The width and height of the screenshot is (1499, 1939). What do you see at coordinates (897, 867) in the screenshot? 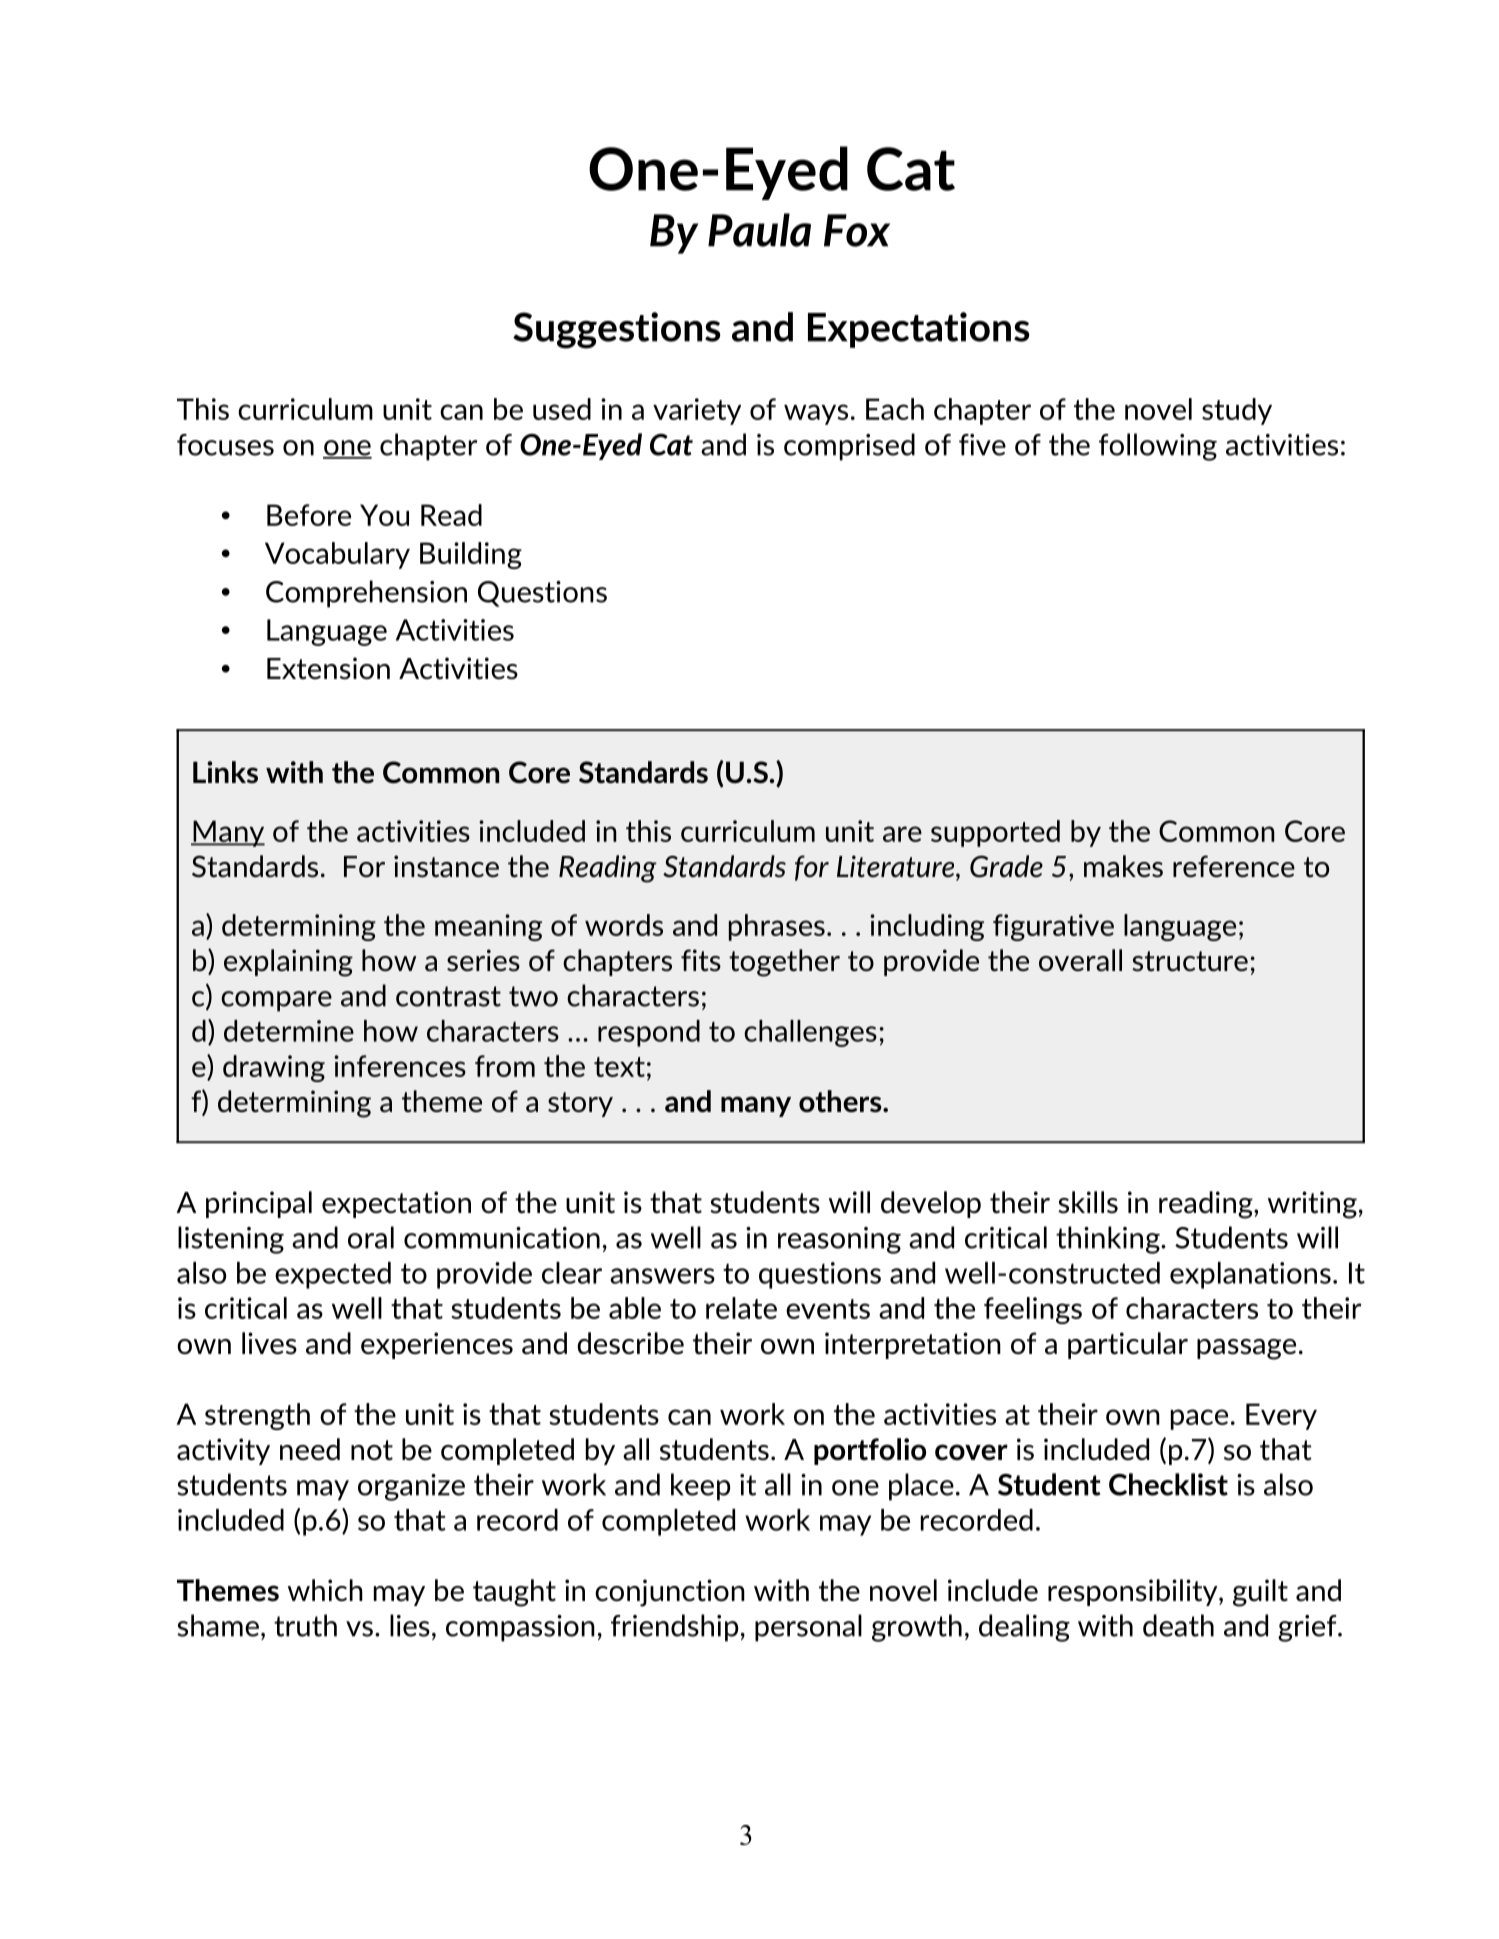
I see `Literature` at bounding box center [897, 867].
